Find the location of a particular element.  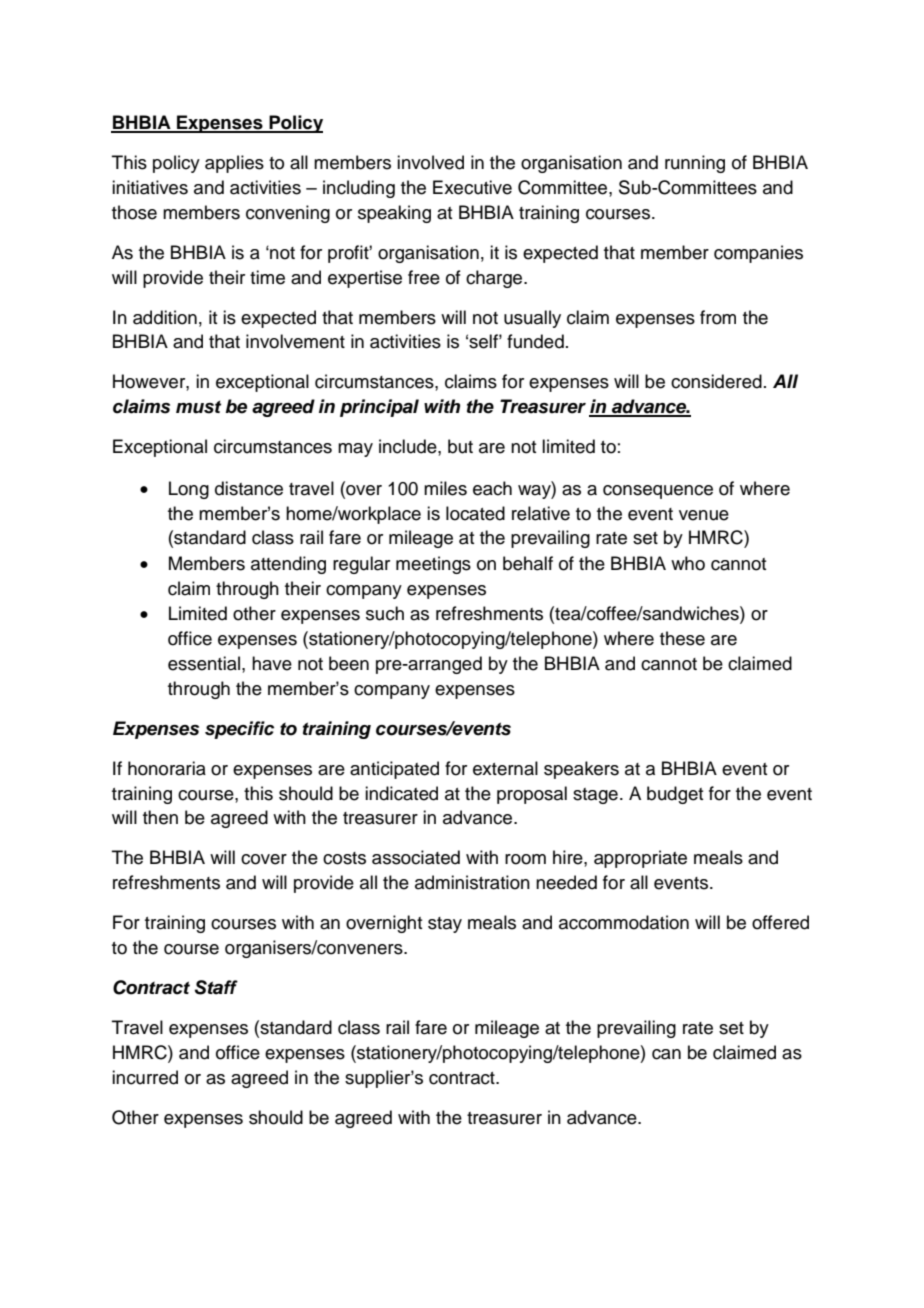

offered is located at coordinates (780, 922).
